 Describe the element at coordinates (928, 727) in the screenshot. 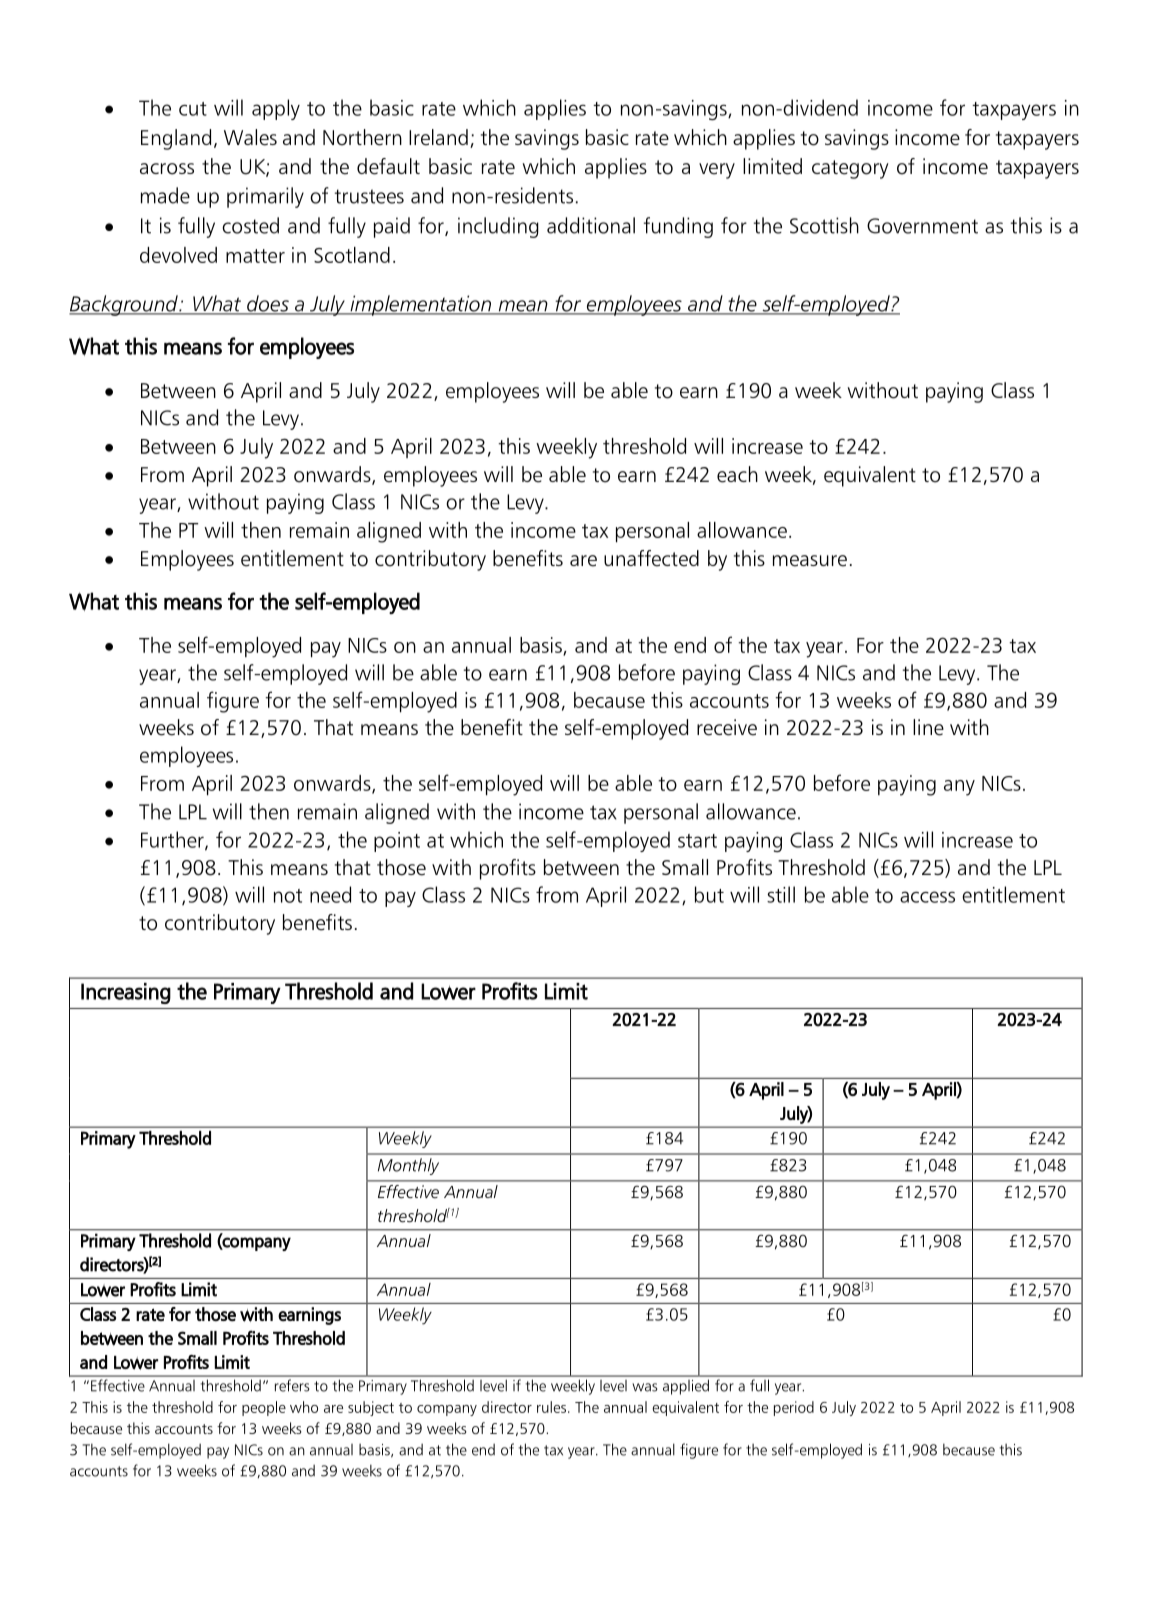

I see `line` at that location.
